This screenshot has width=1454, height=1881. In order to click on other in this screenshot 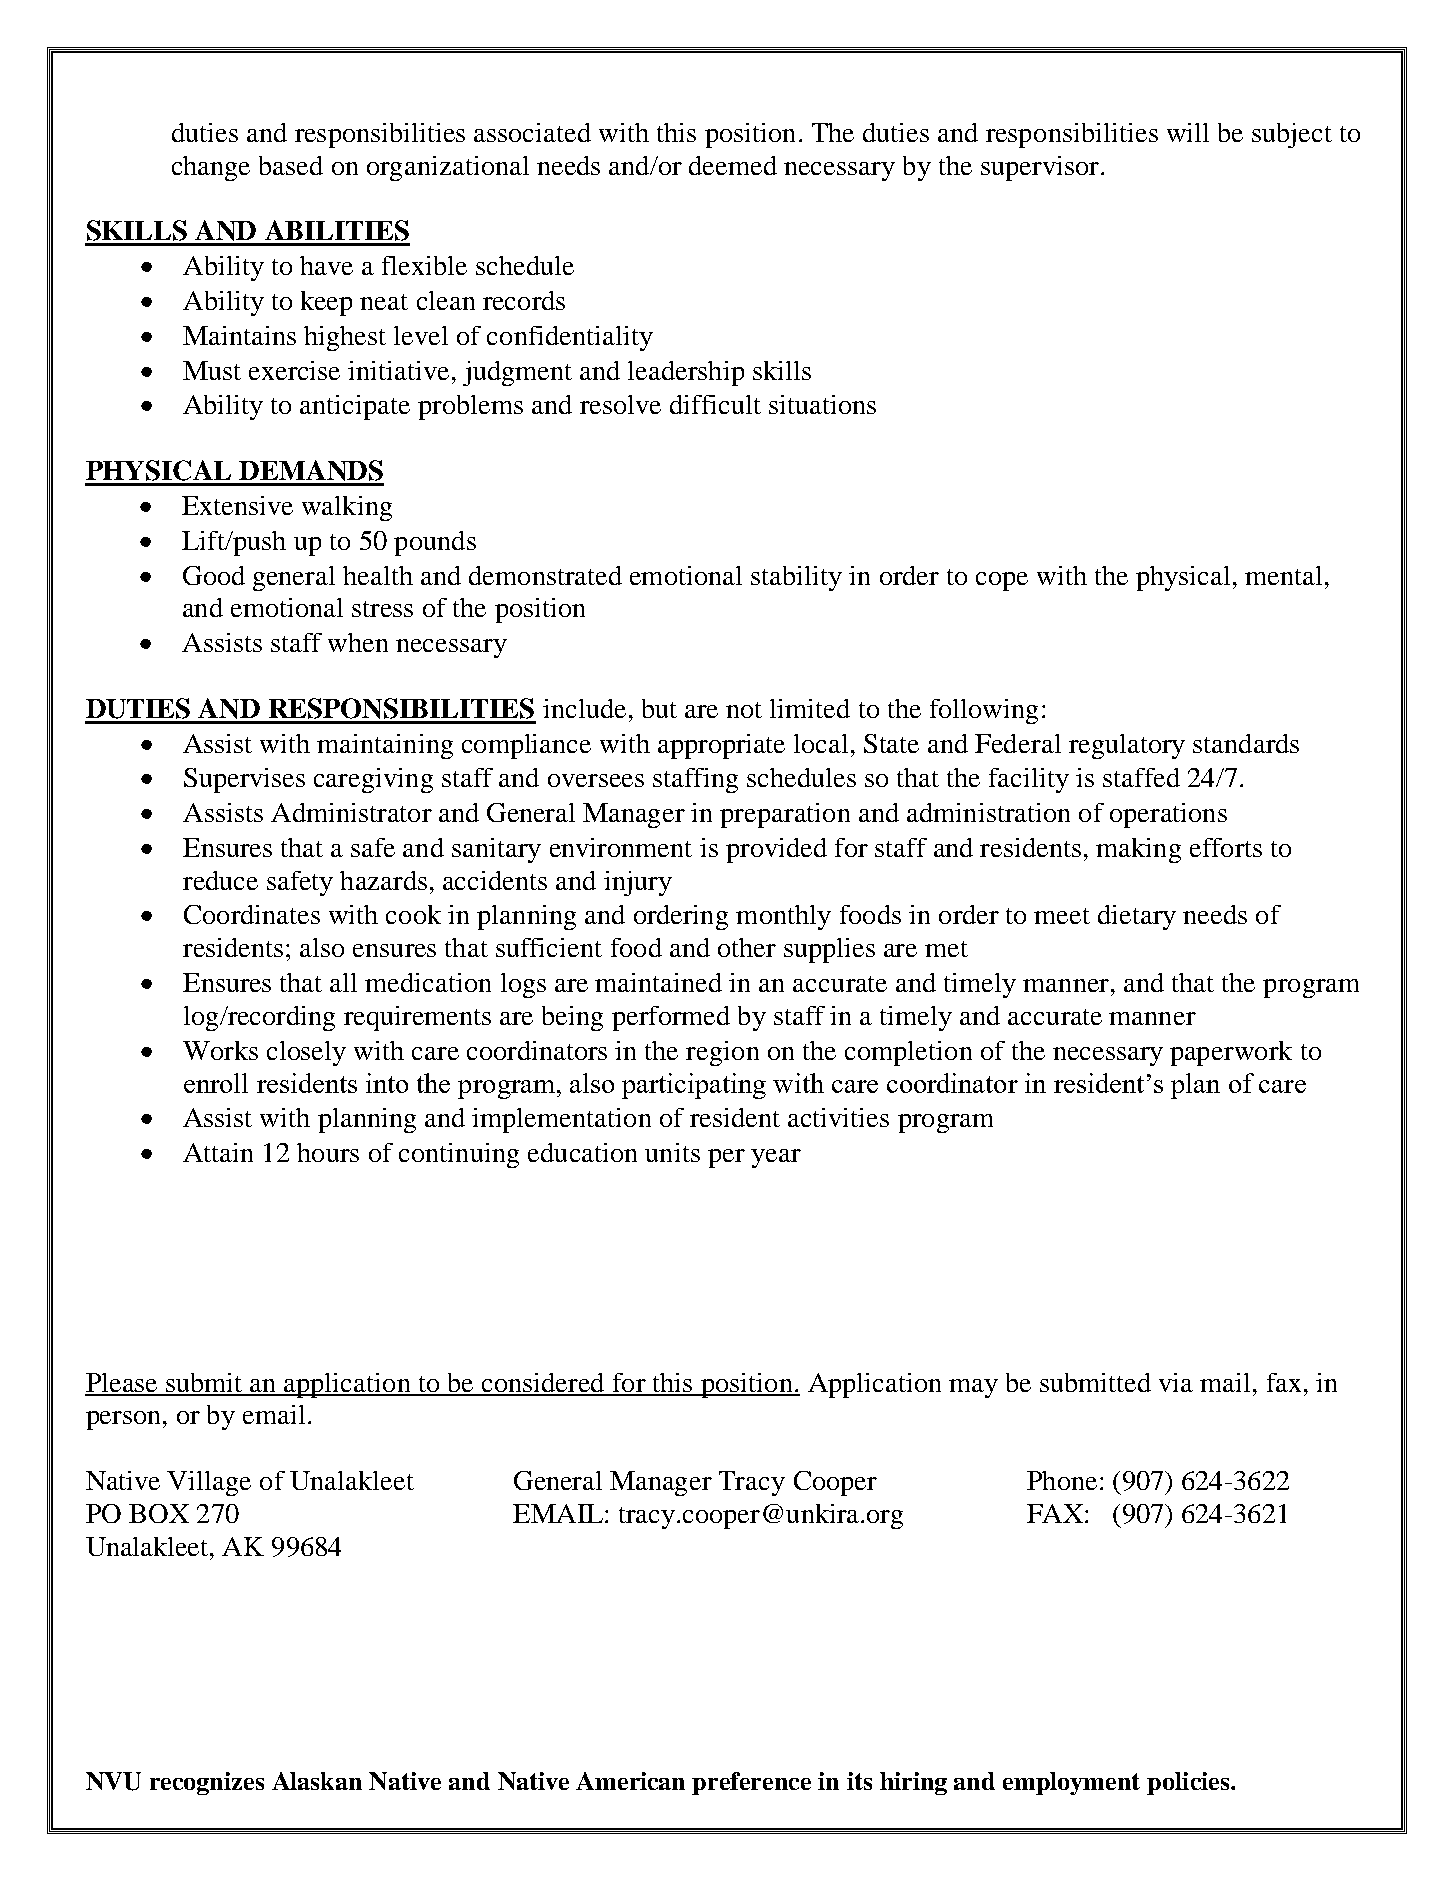, I will do `click(747, 947)`.
